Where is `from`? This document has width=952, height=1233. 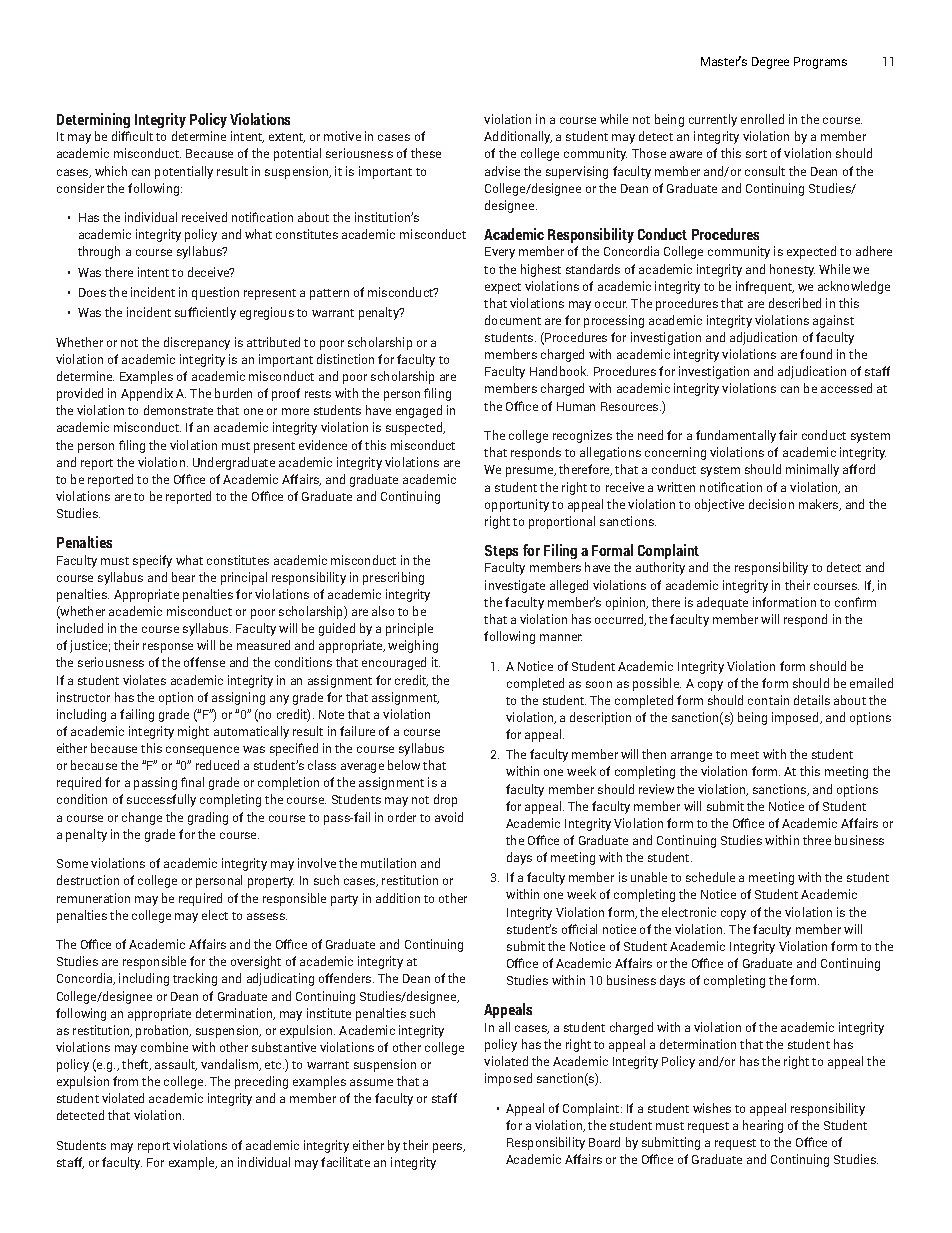 from is located at coordinates (125, 1081).
